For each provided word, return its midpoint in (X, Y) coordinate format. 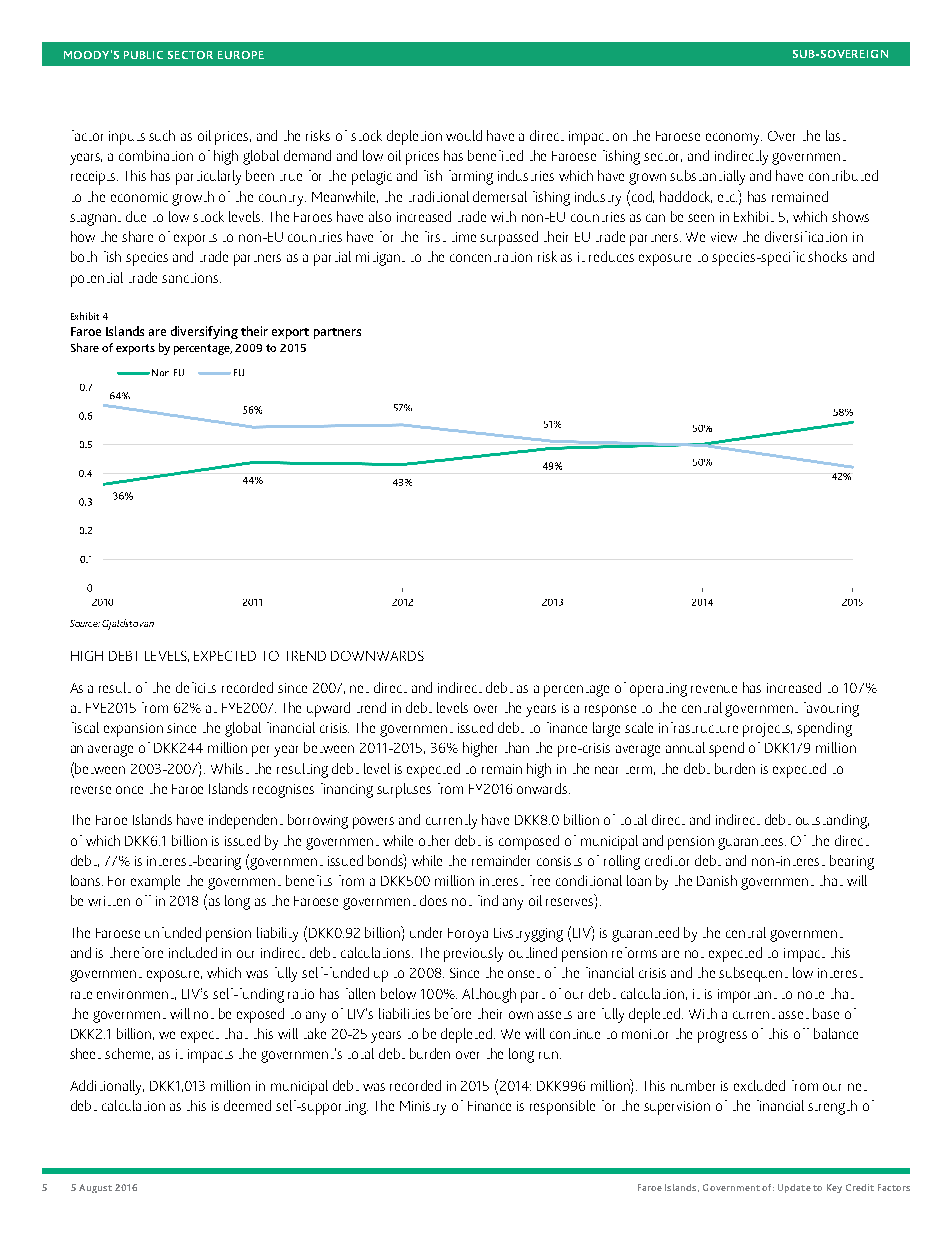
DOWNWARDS (377, 656)
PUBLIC (143, 55)
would (464, 135)
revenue (714, 689)
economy (734, 139)
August (95, 1188)
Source (85, 623)
